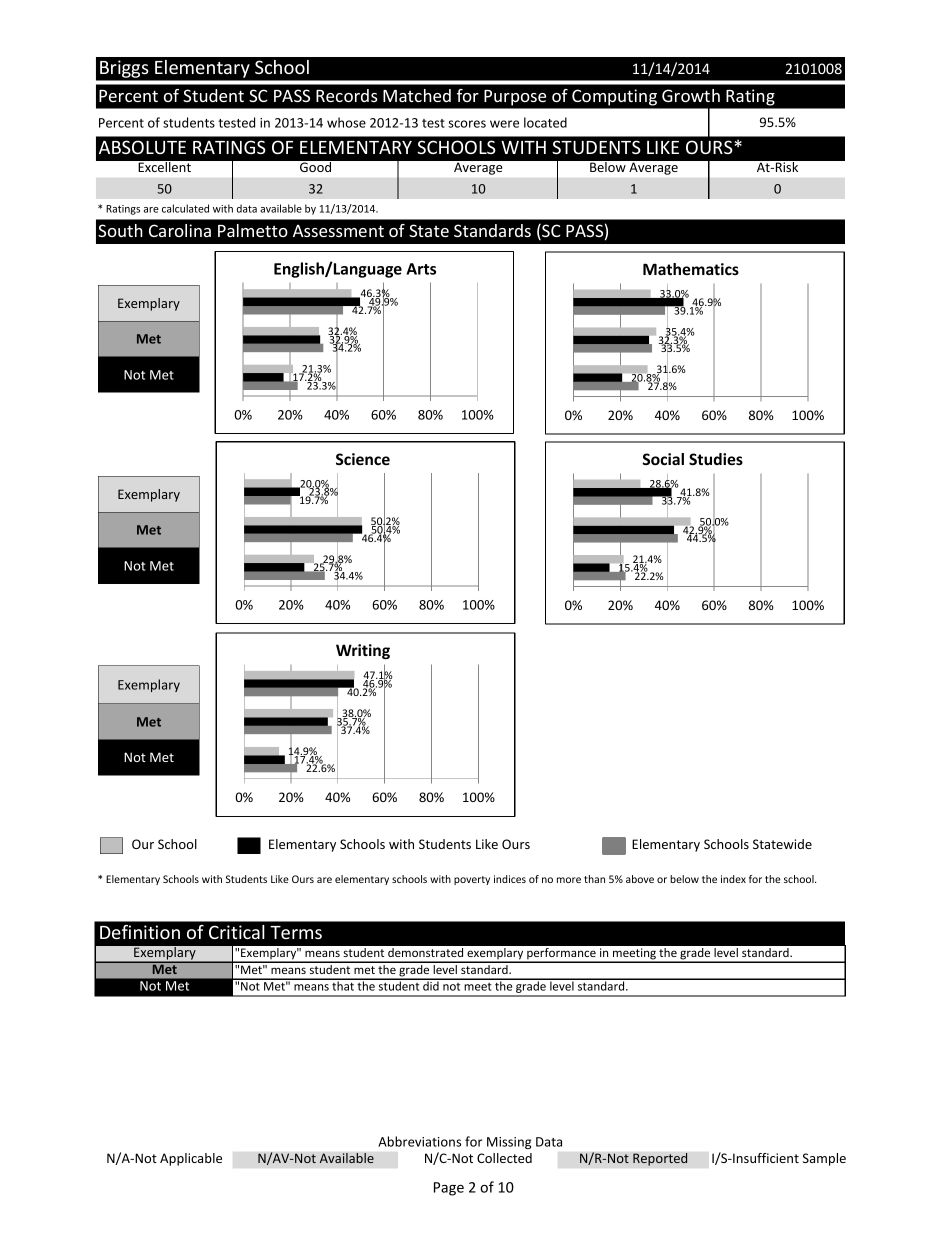 The width and height of the page is (952, 1233). Describe the element at coordinates (363, 651) in the page. I see `Writing` at that location.
